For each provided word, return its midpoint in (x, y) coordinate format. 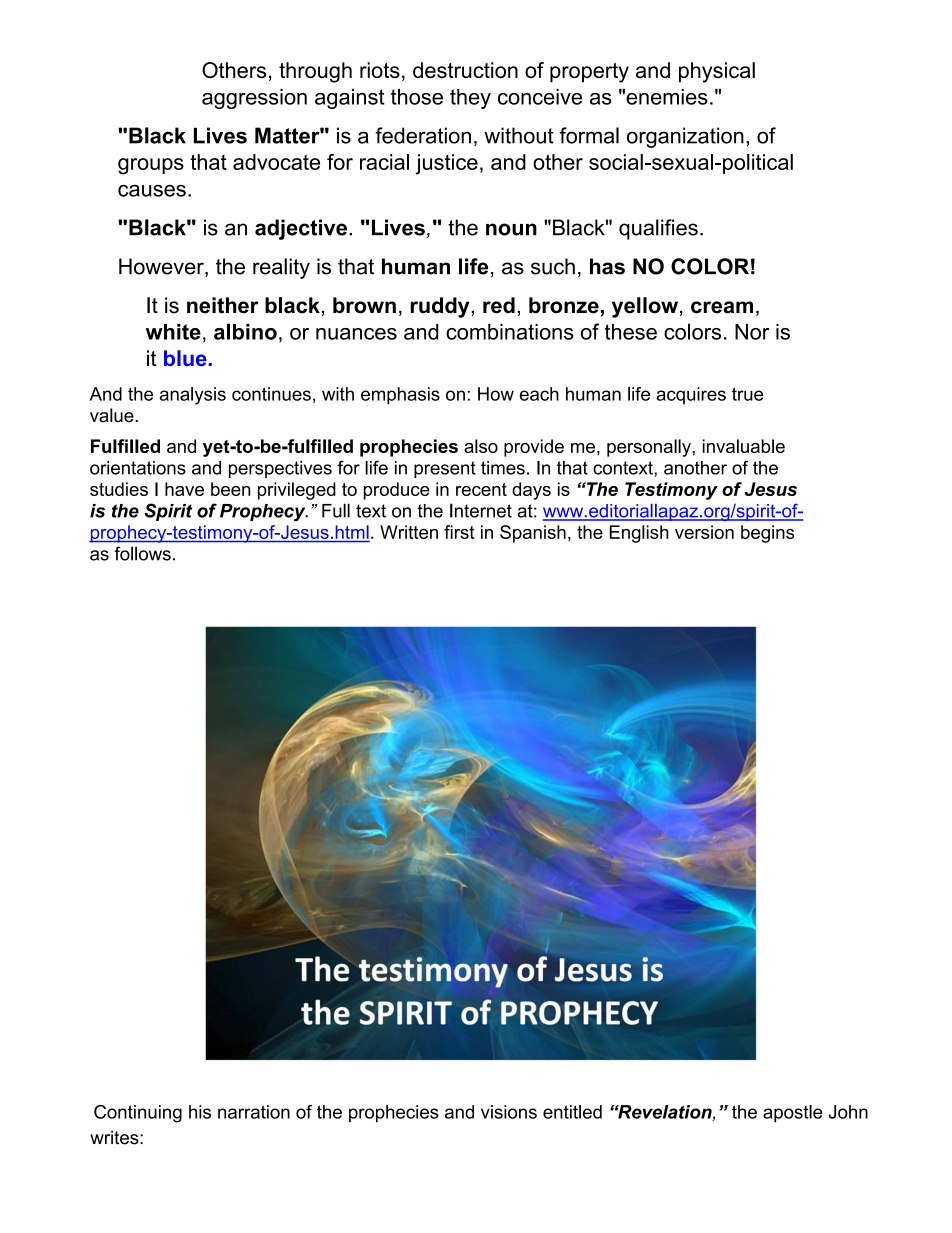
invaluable (744, 446)
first (459, 532)
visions (509, 1112)
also (481, 446)
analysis (193, 396)
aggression (254, 99)
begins (767, 534)
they (470, 99)
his (200, 1112)
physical (717, 72)
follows (142, 553)
